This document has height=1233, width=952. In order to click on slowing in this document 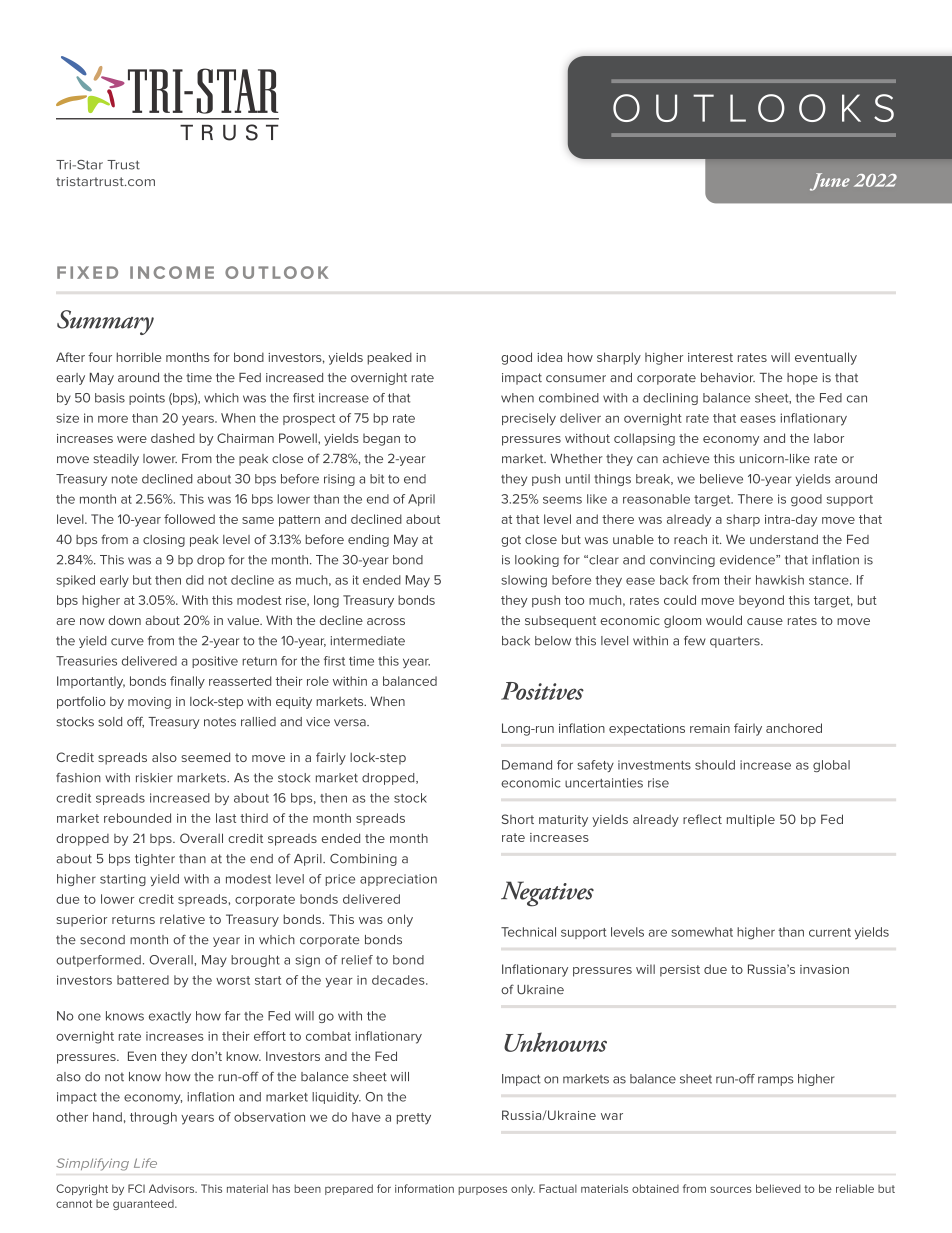, I will do `click(524, 581)`.
